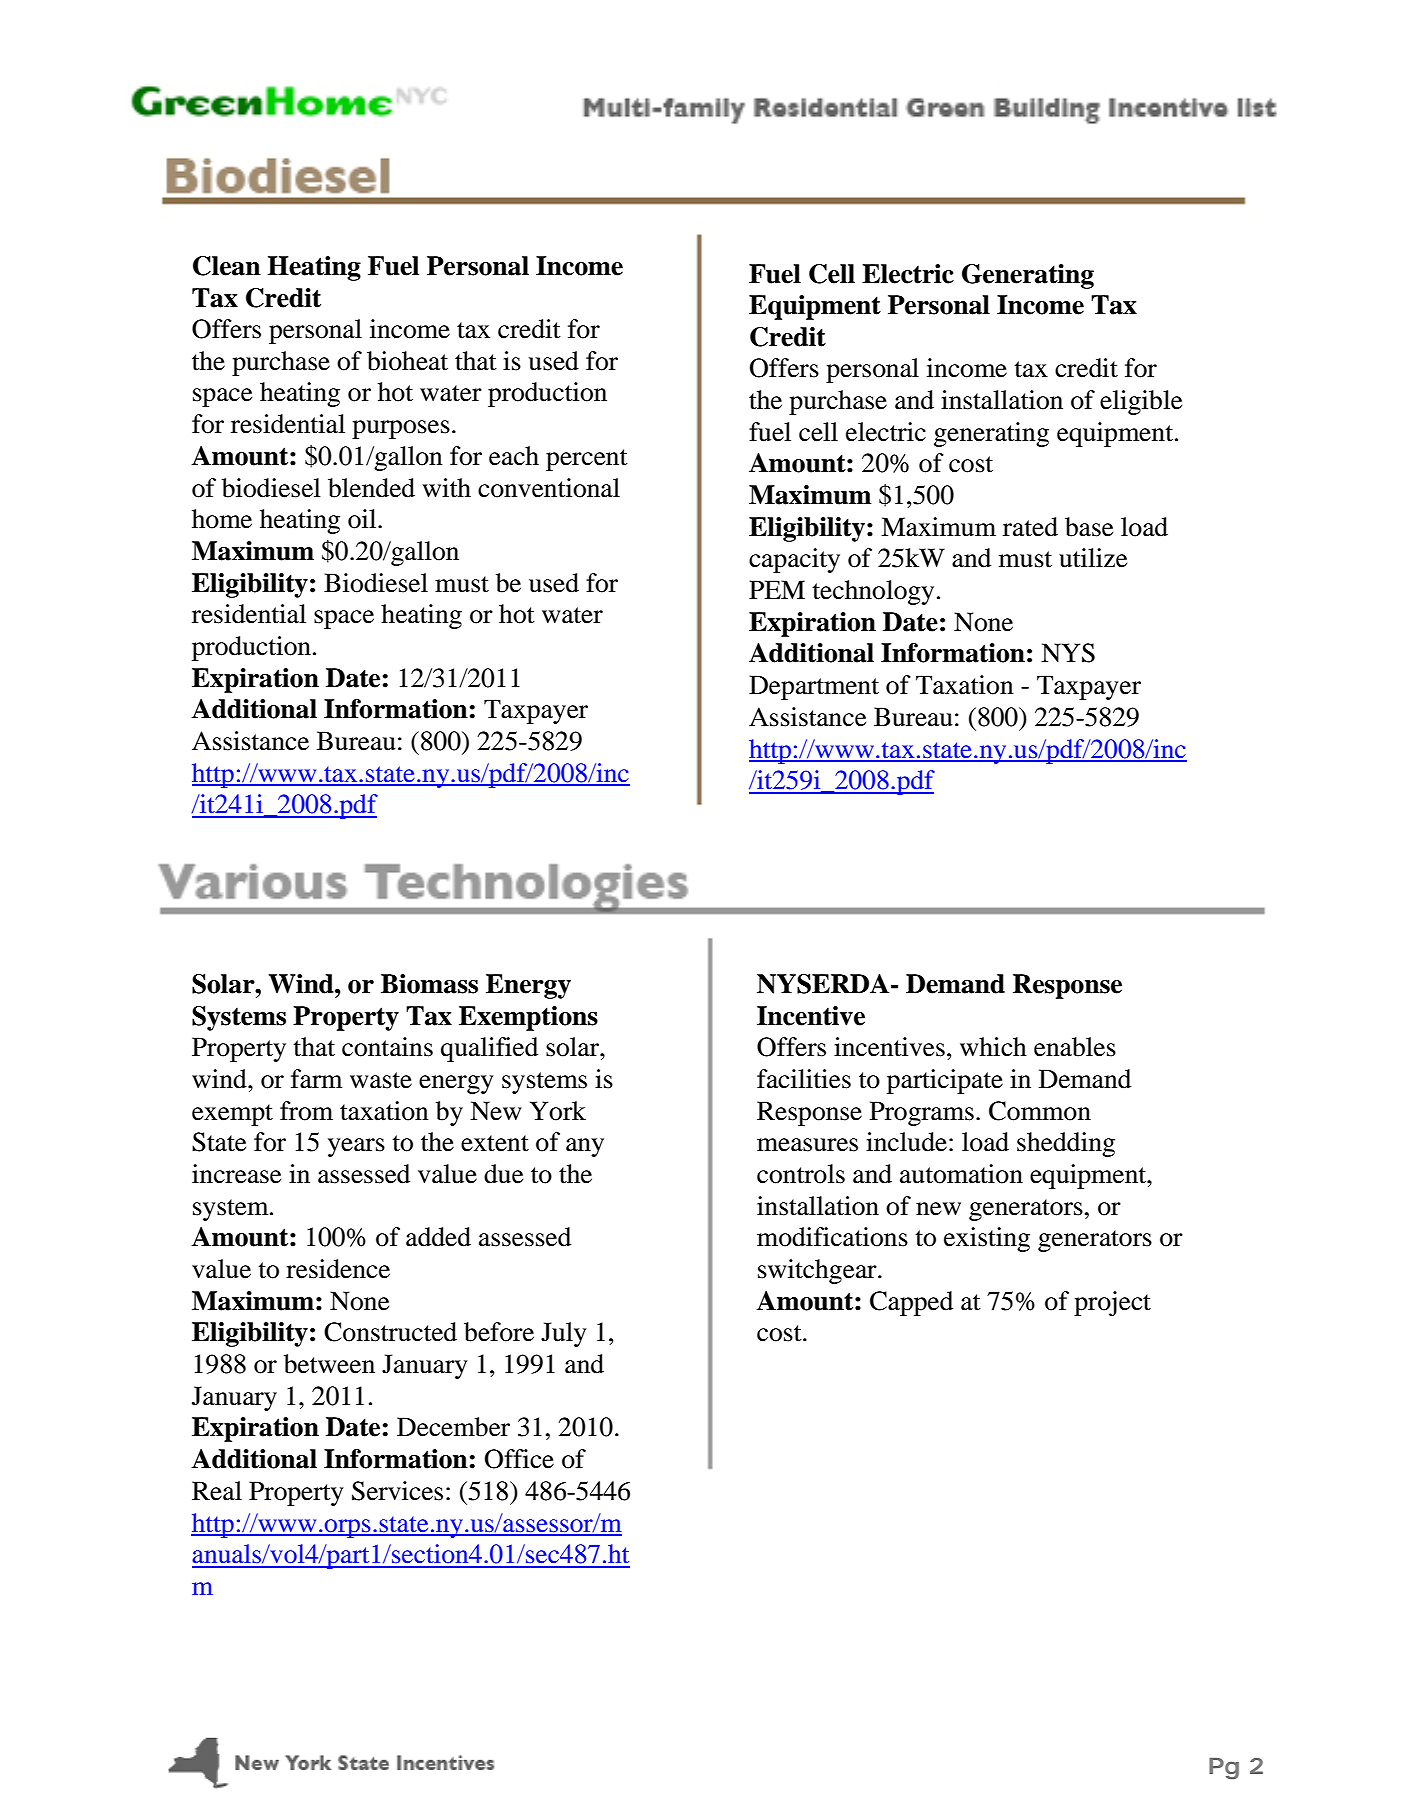 The height and width of the document is (1818, 1405). What do you see at coordinates (993, 1047) in the document?
I see `which` at bounding box center [993, 1047].
